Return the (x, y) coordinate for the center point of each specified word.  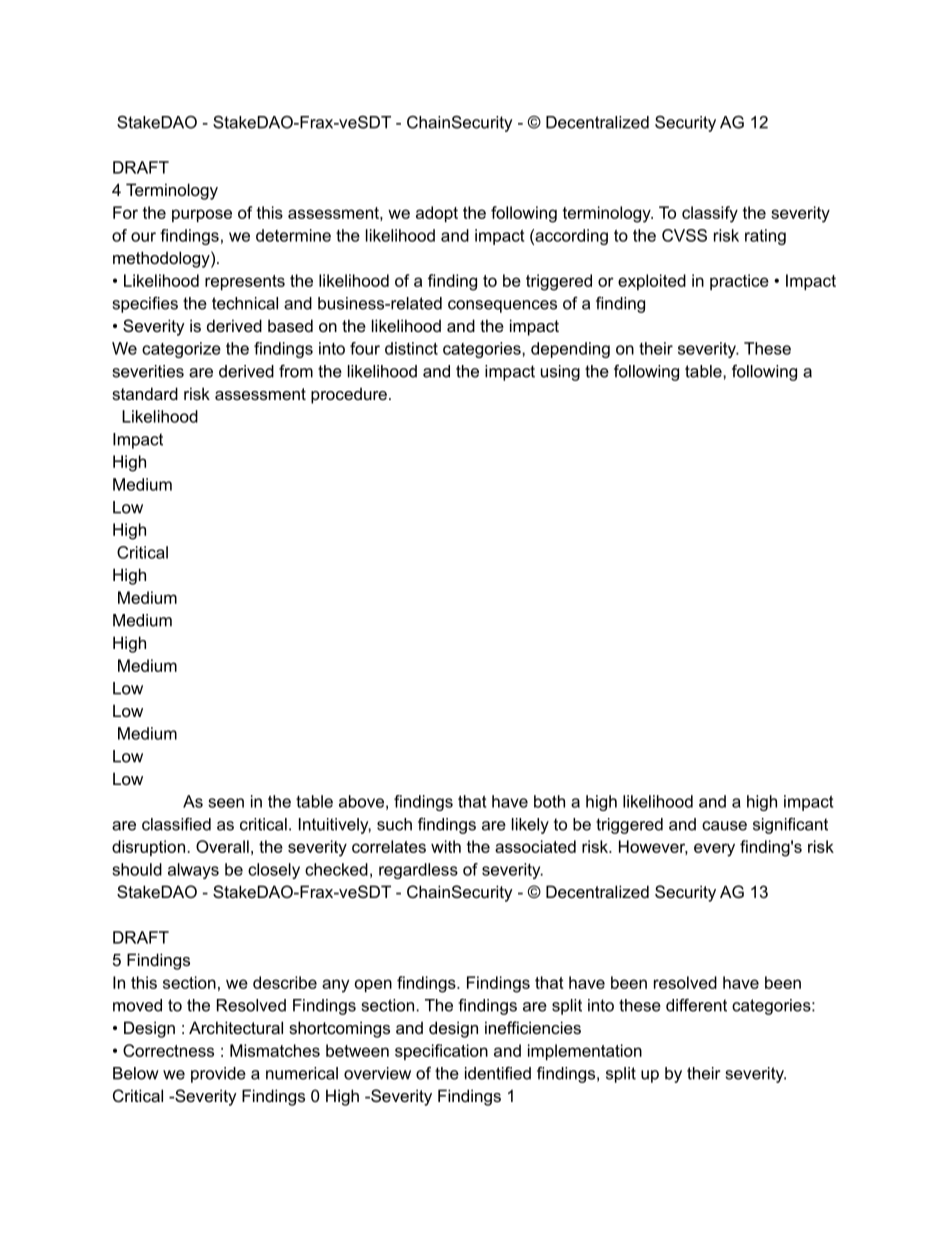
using (560, 373)
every (714, 850)
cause (724, 826)
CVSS (684, 235)
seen (226, 803)
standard (145, 393)
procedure (349, 395)
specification (441, 1052)
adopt (437, 214)
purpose (202, 215)
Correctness (168, 1050)
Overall (222, 846)
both (549, 801)
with (446, 846)
